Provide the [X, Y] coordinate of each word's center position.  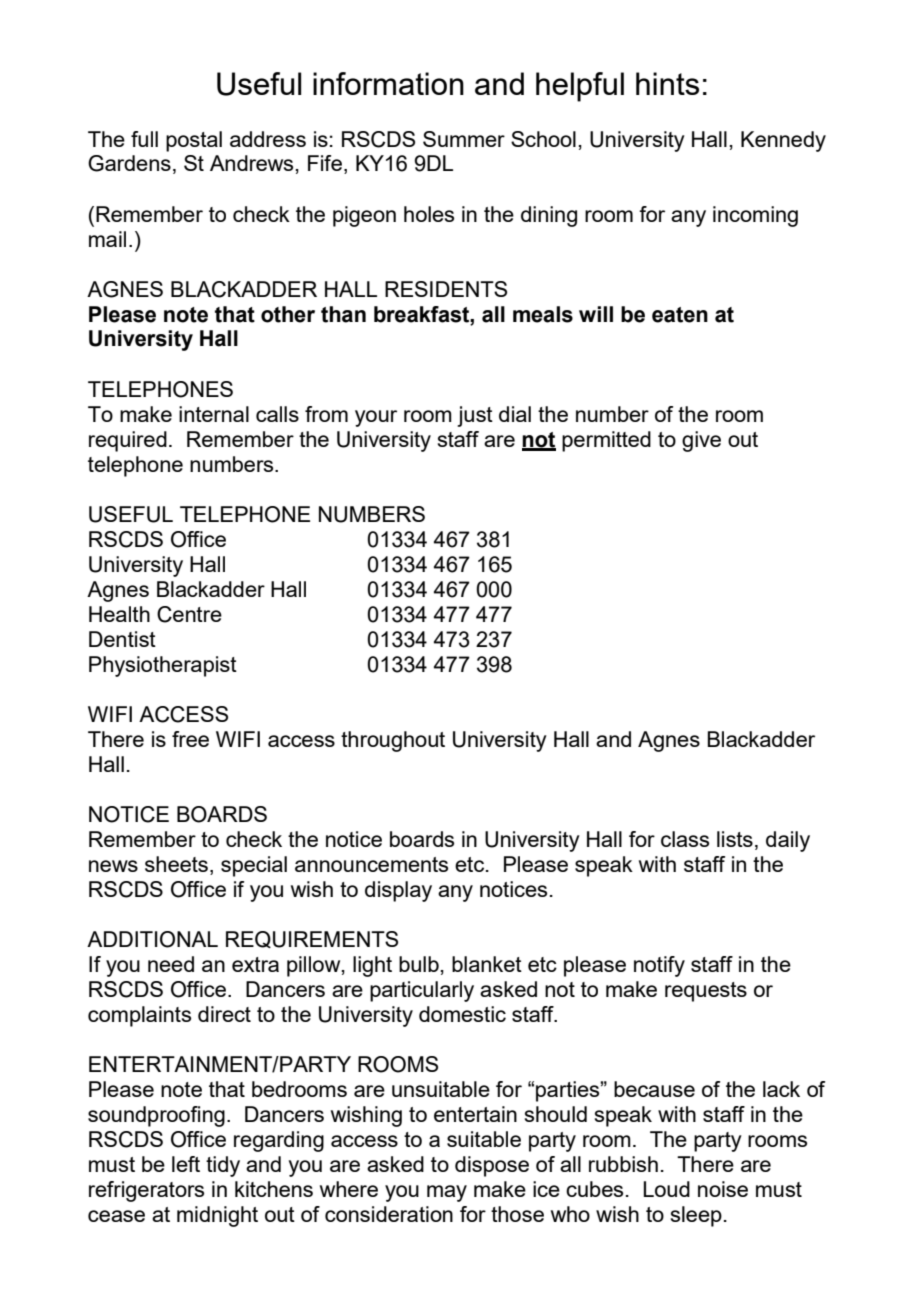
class [685, 839]
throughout [393, 741]
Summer [464, 139]
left [186, 1164]
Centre [189, 614]
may [447, 1193]
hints [667, 83]
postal [194, 141]
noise [723, 1189]
